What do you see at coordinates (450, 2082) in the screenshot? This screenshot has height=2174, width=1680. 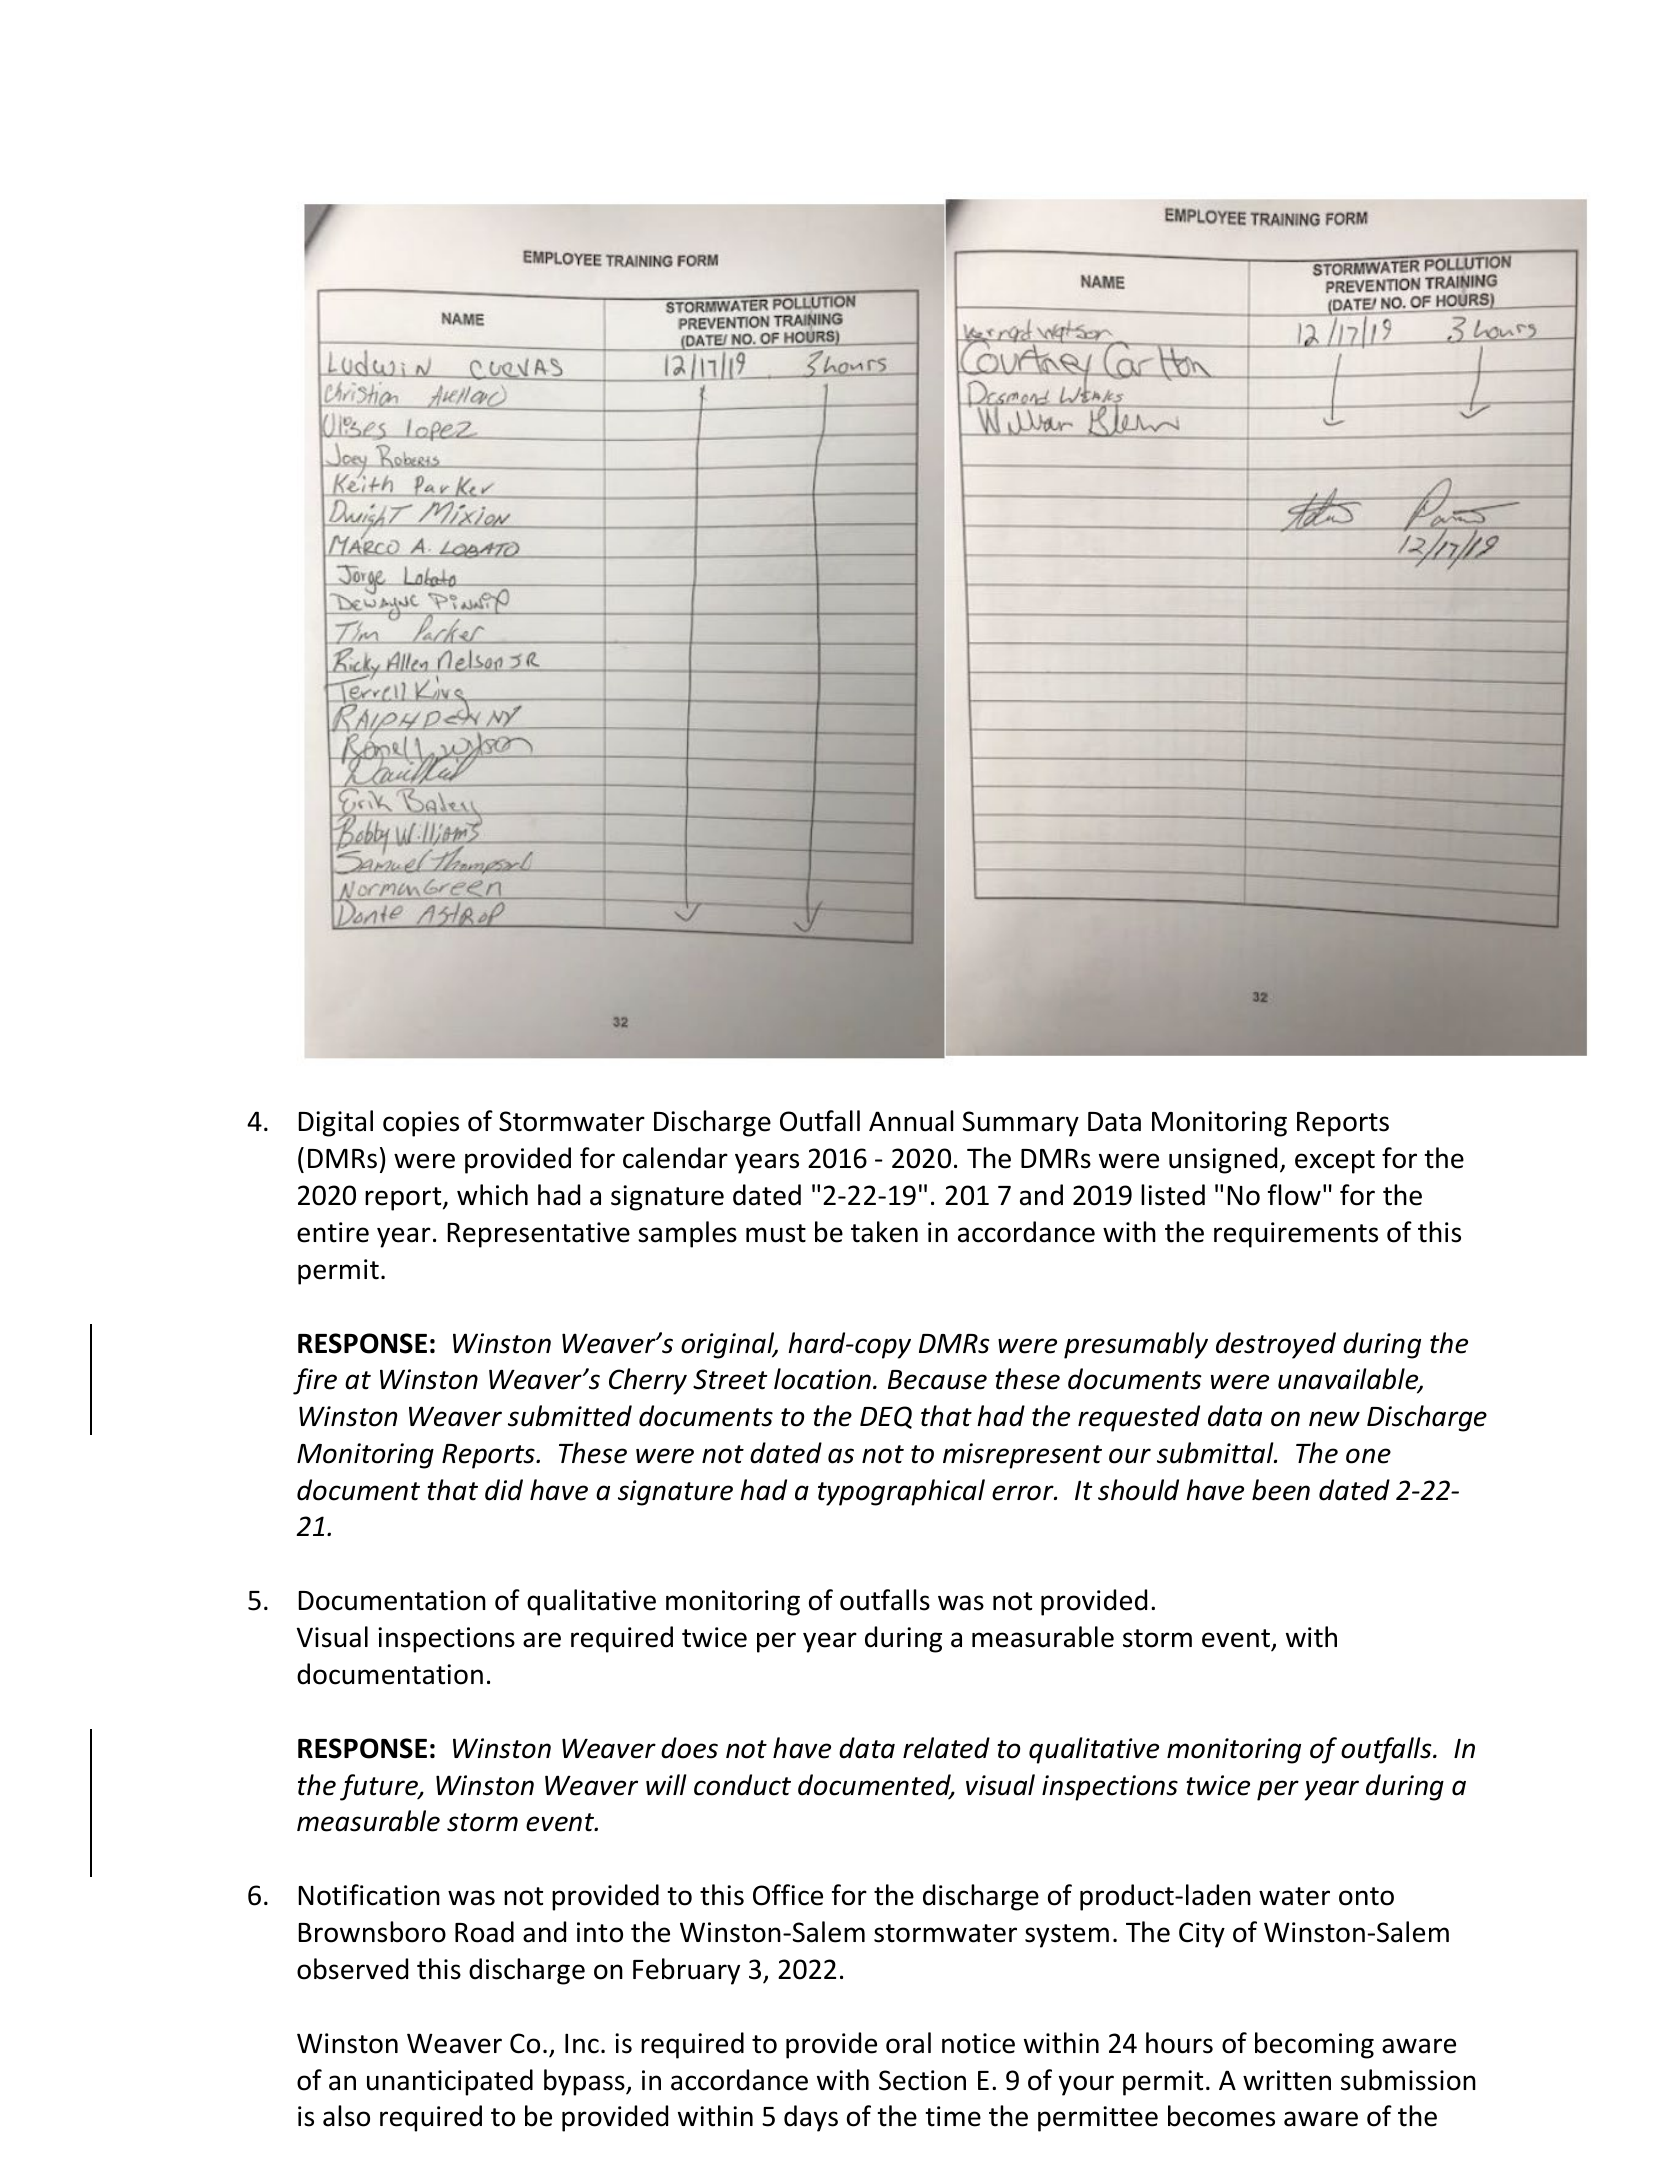 I see `unanticipated` at bounding box center [450, 2082].
